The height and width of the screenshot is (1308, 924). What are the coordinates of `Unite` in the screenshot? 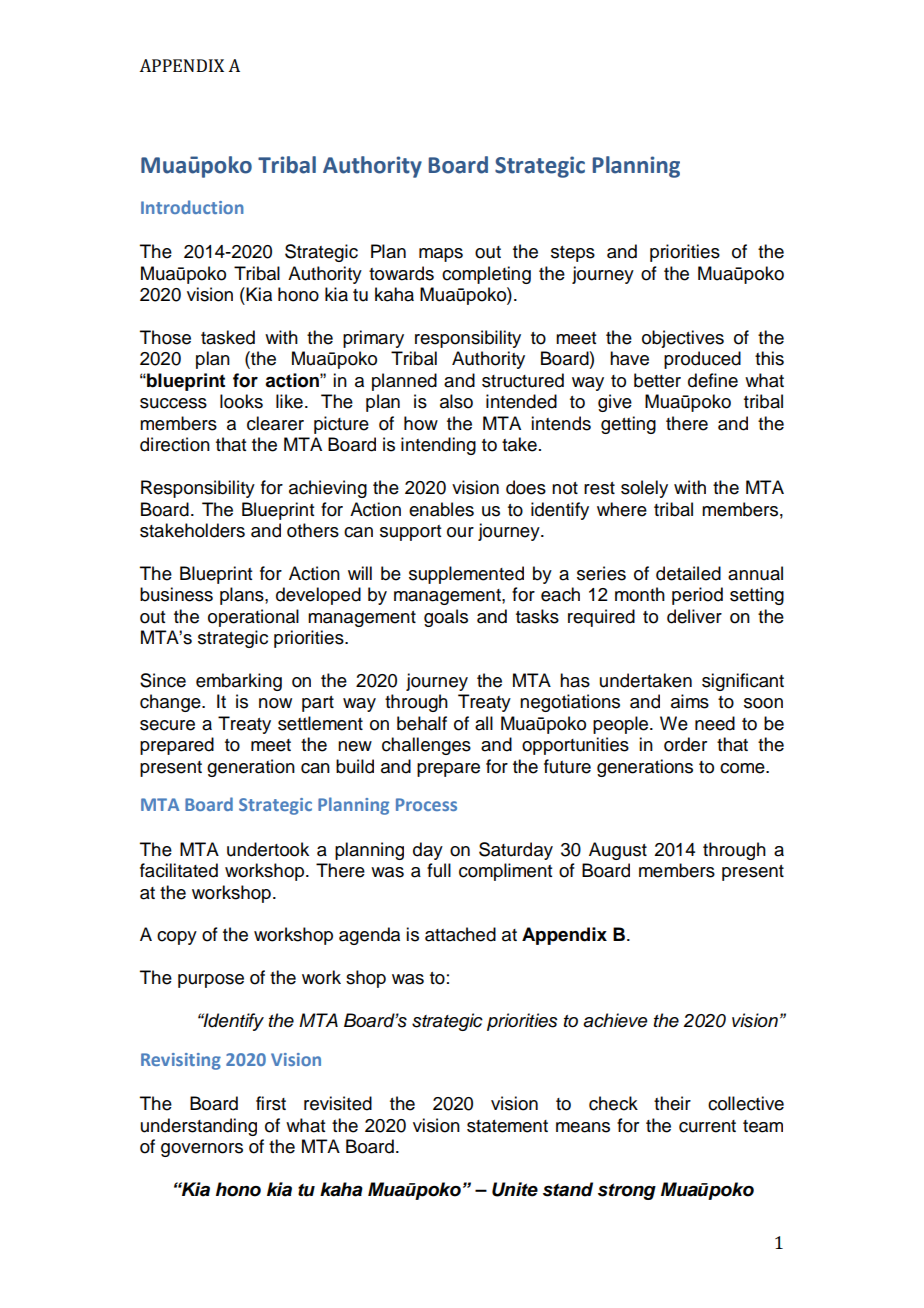 It's located at (515, 1189).
